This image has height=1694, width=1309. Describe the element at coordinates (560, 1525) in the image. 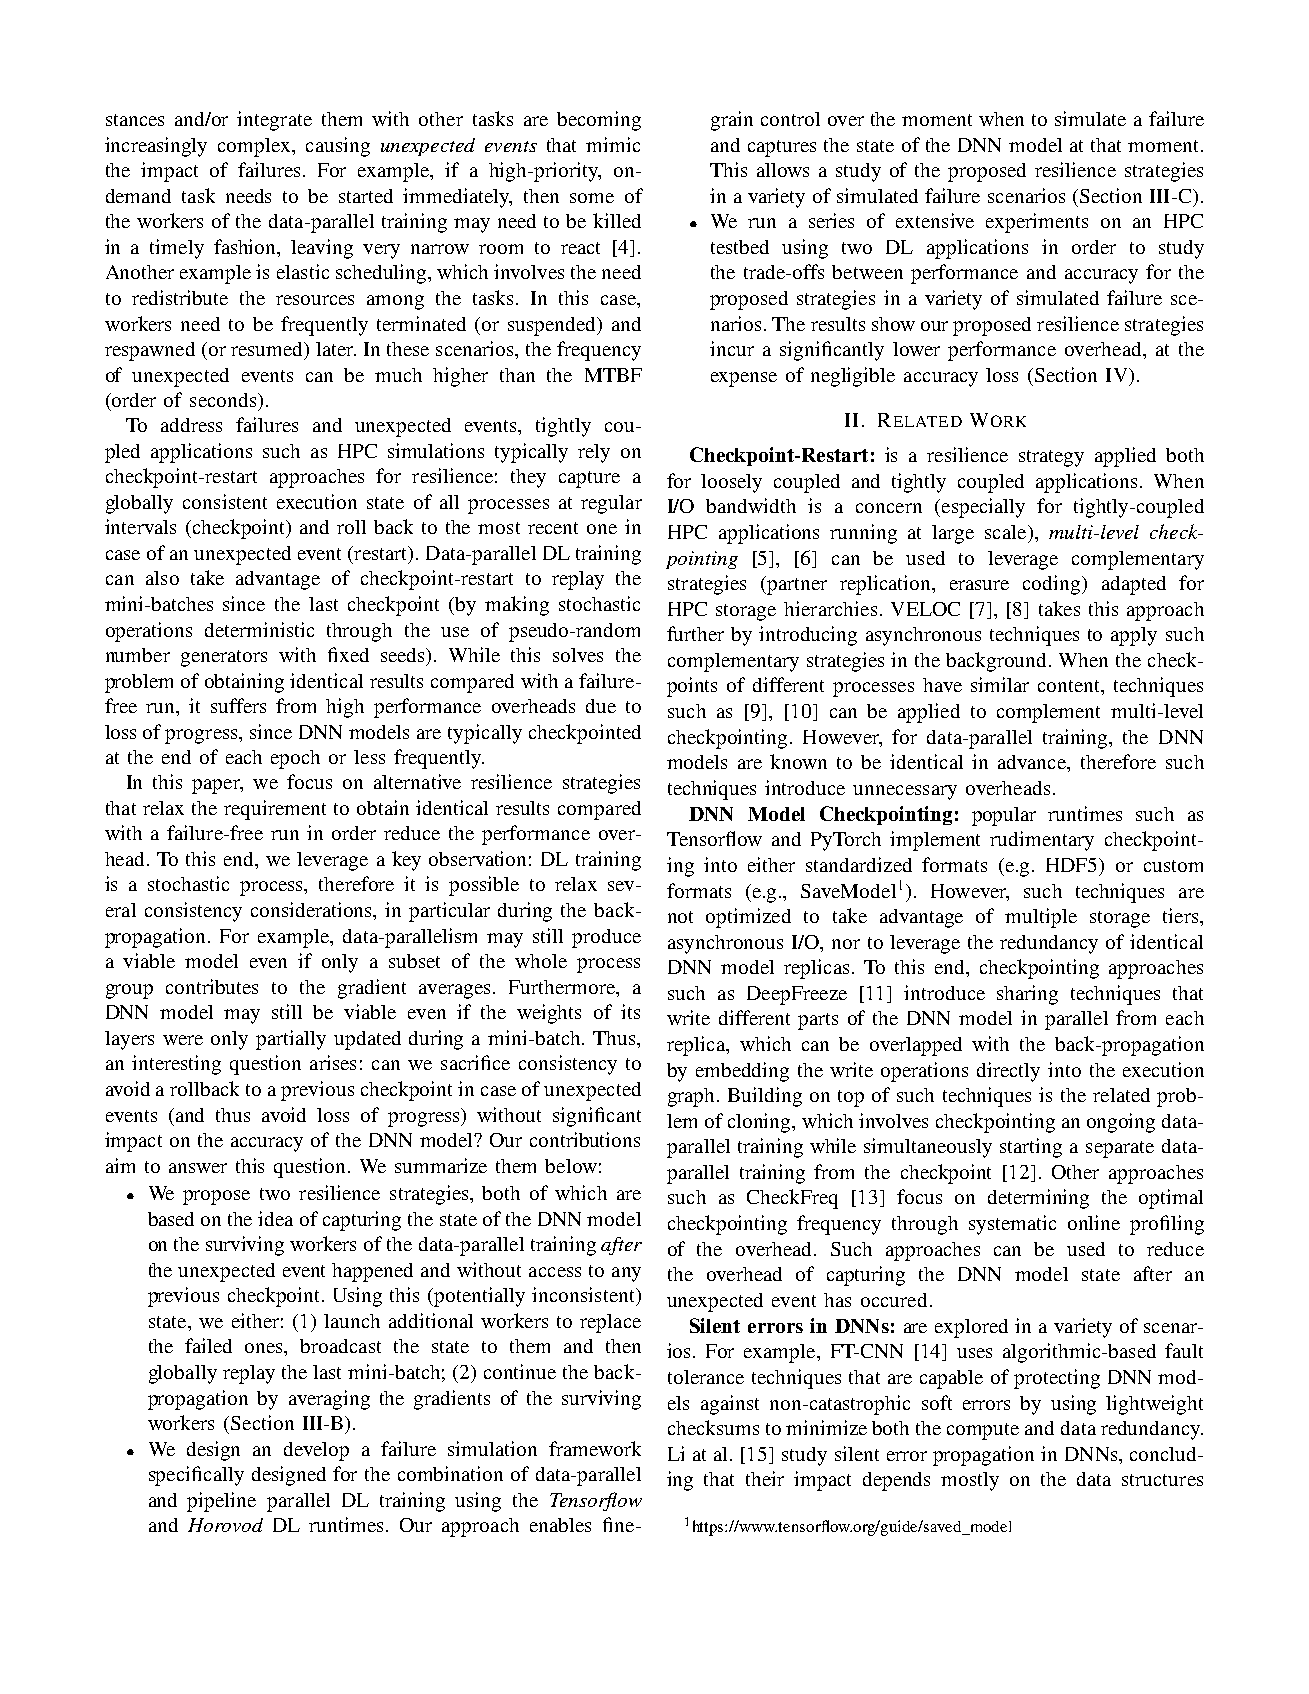

I see `enables` at that location.
